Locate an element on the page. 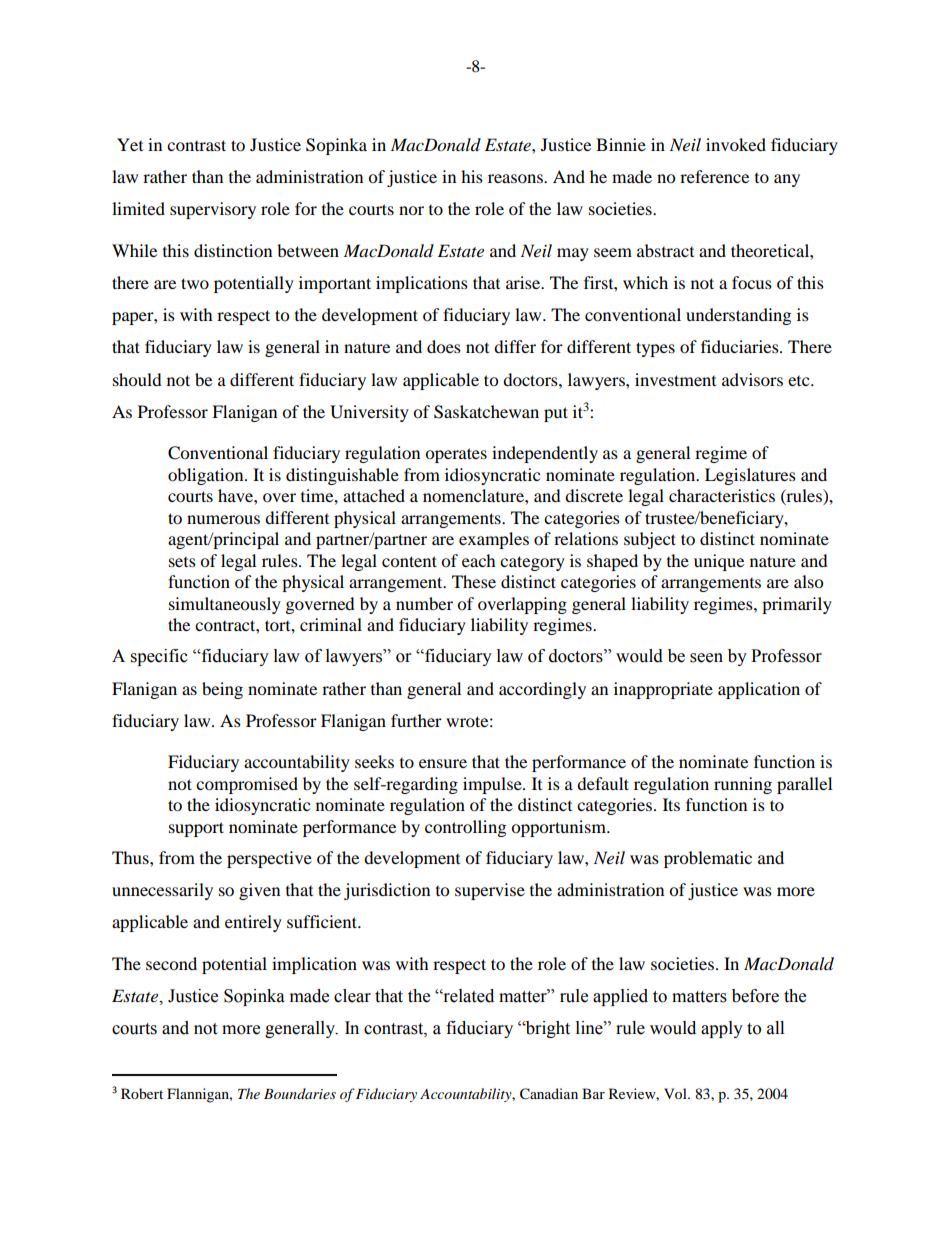  Robert is located at coordinates (142, 1093).
